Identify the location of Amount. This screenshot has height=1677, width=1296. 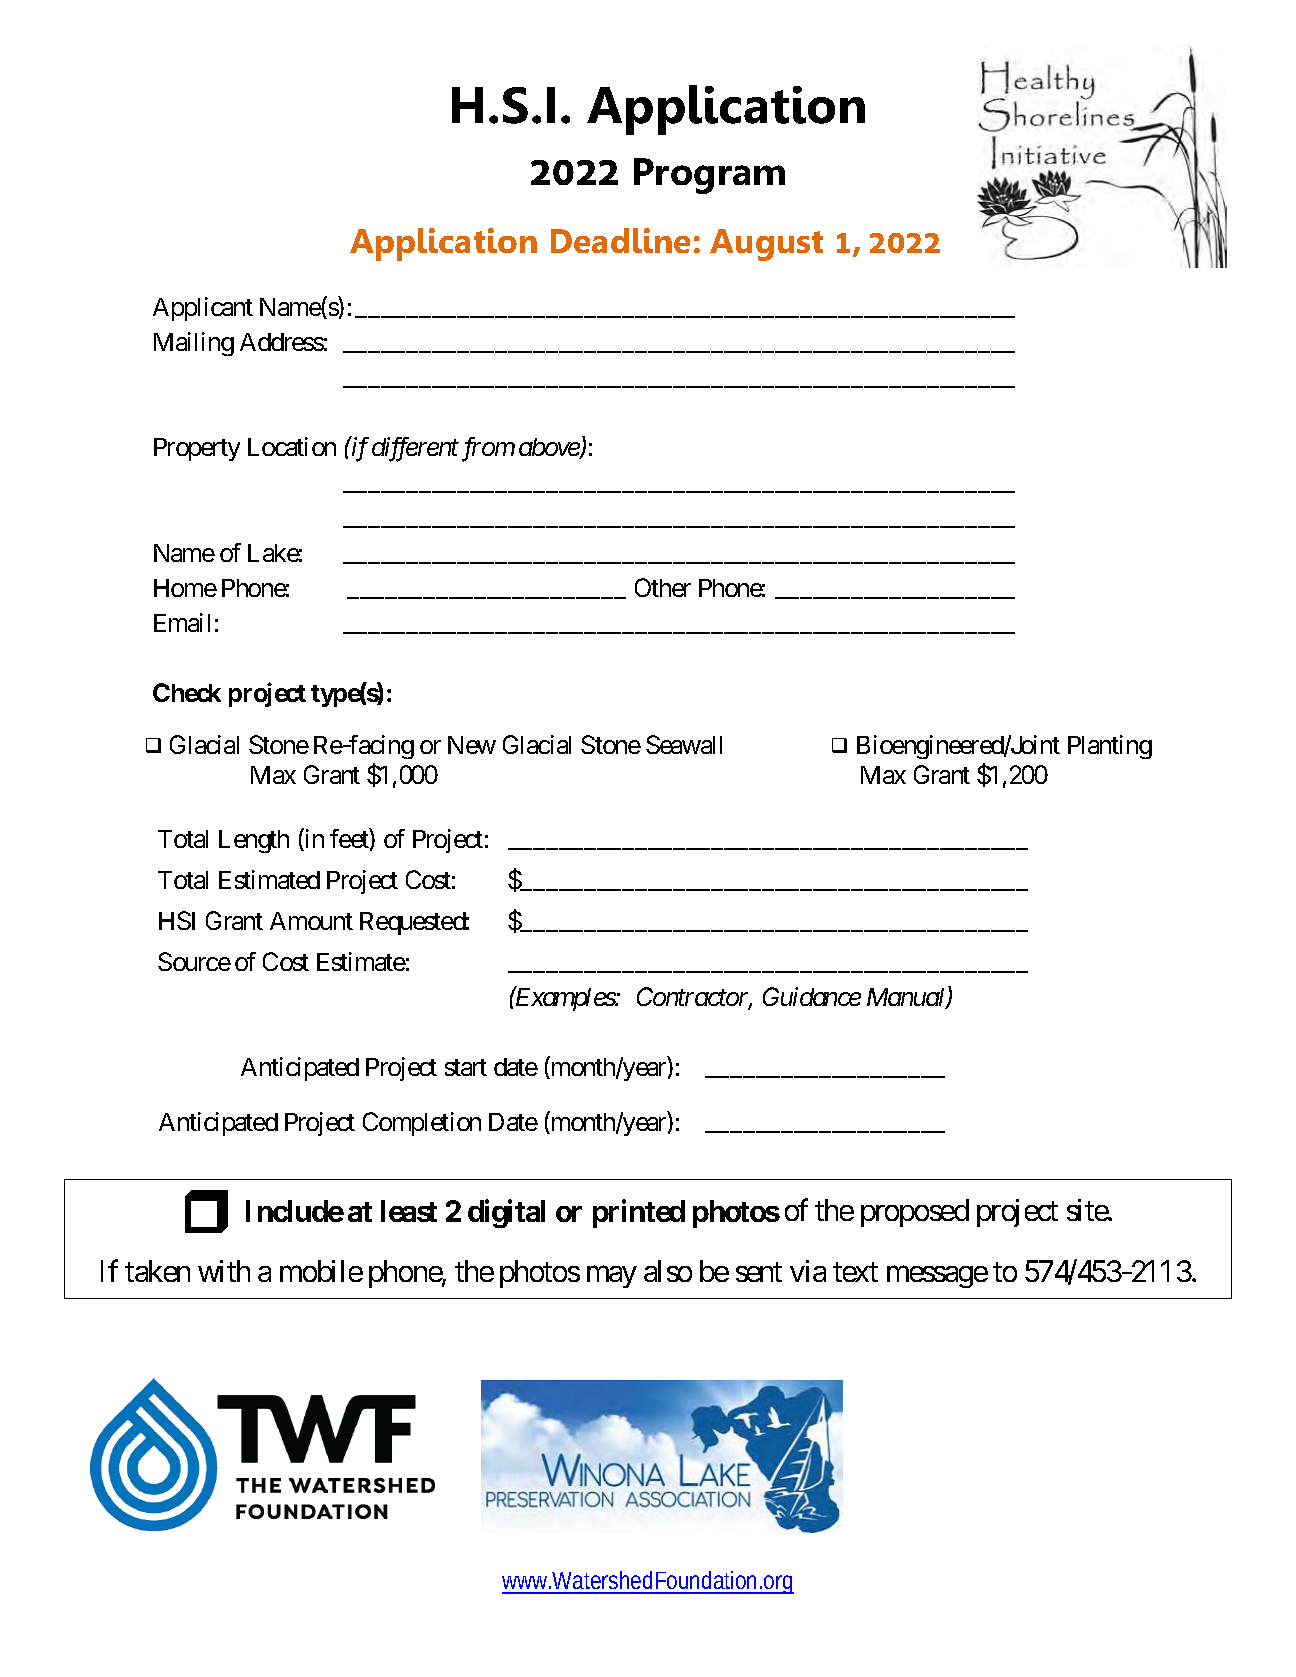
(311, 921).
